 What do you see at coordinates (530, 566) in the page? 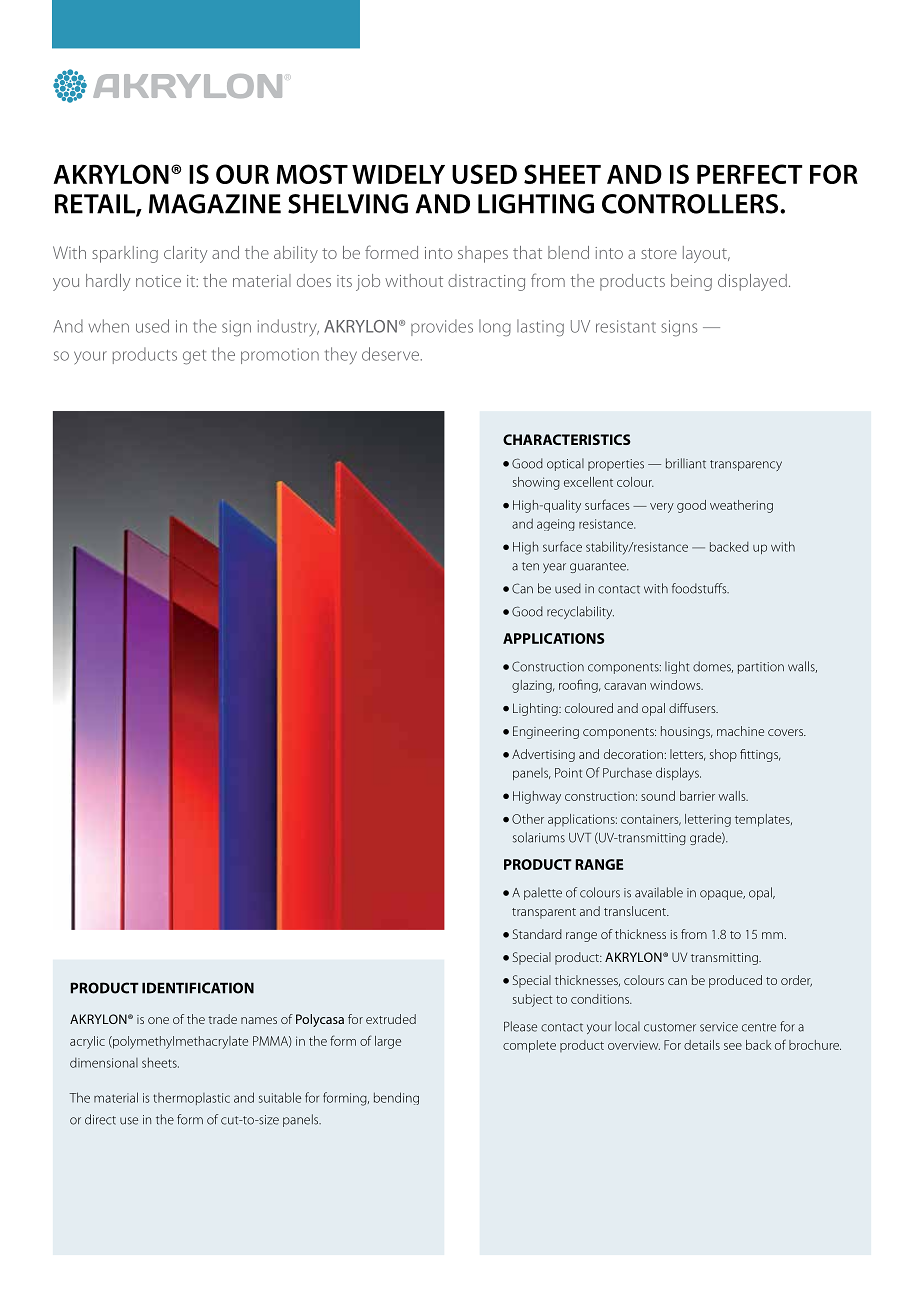
I see `ten` at bounding box center [530, 566].
